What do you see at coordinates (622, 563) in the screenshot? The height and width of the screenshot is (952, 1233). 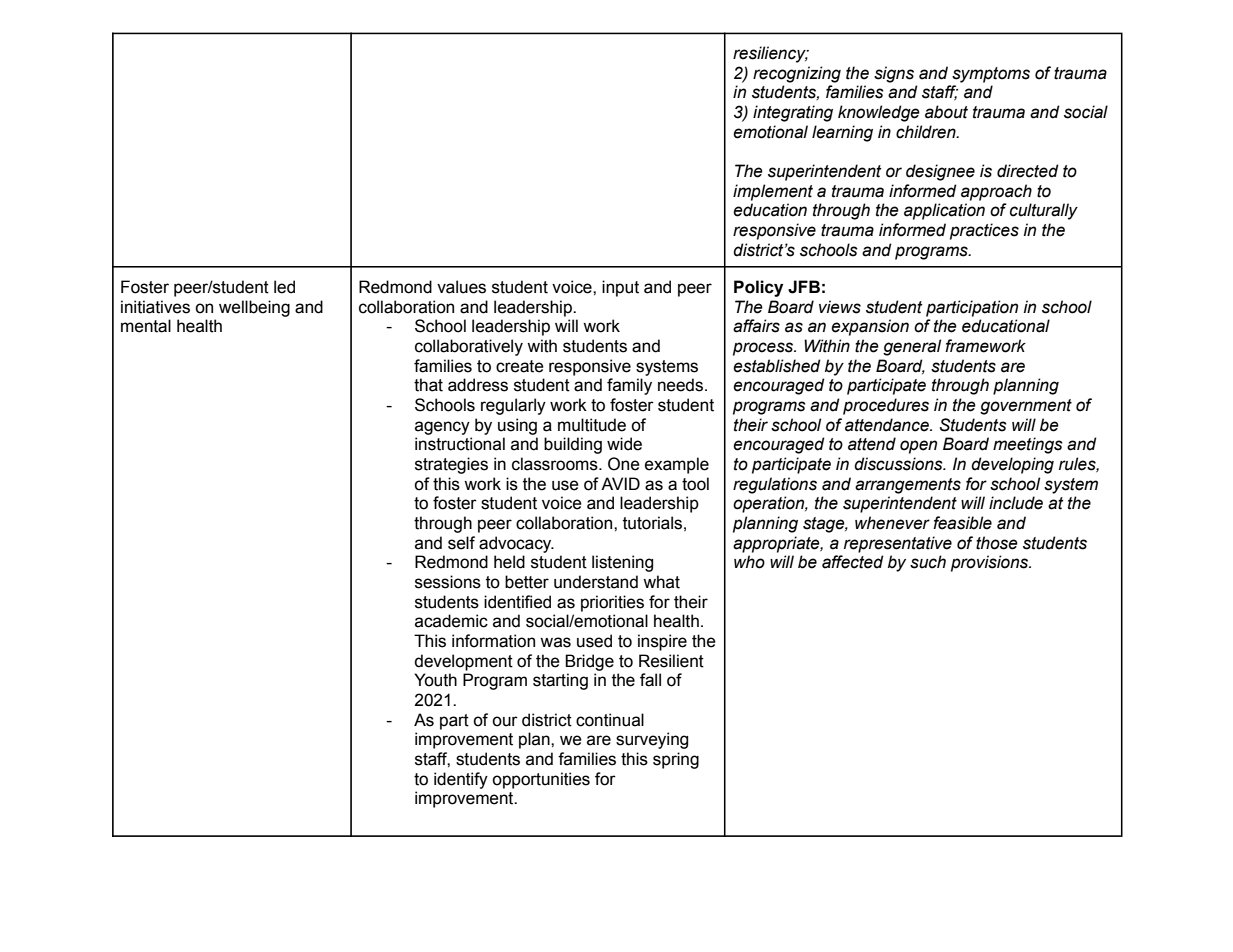 I see `listening` at bounding box center [622, 563].
